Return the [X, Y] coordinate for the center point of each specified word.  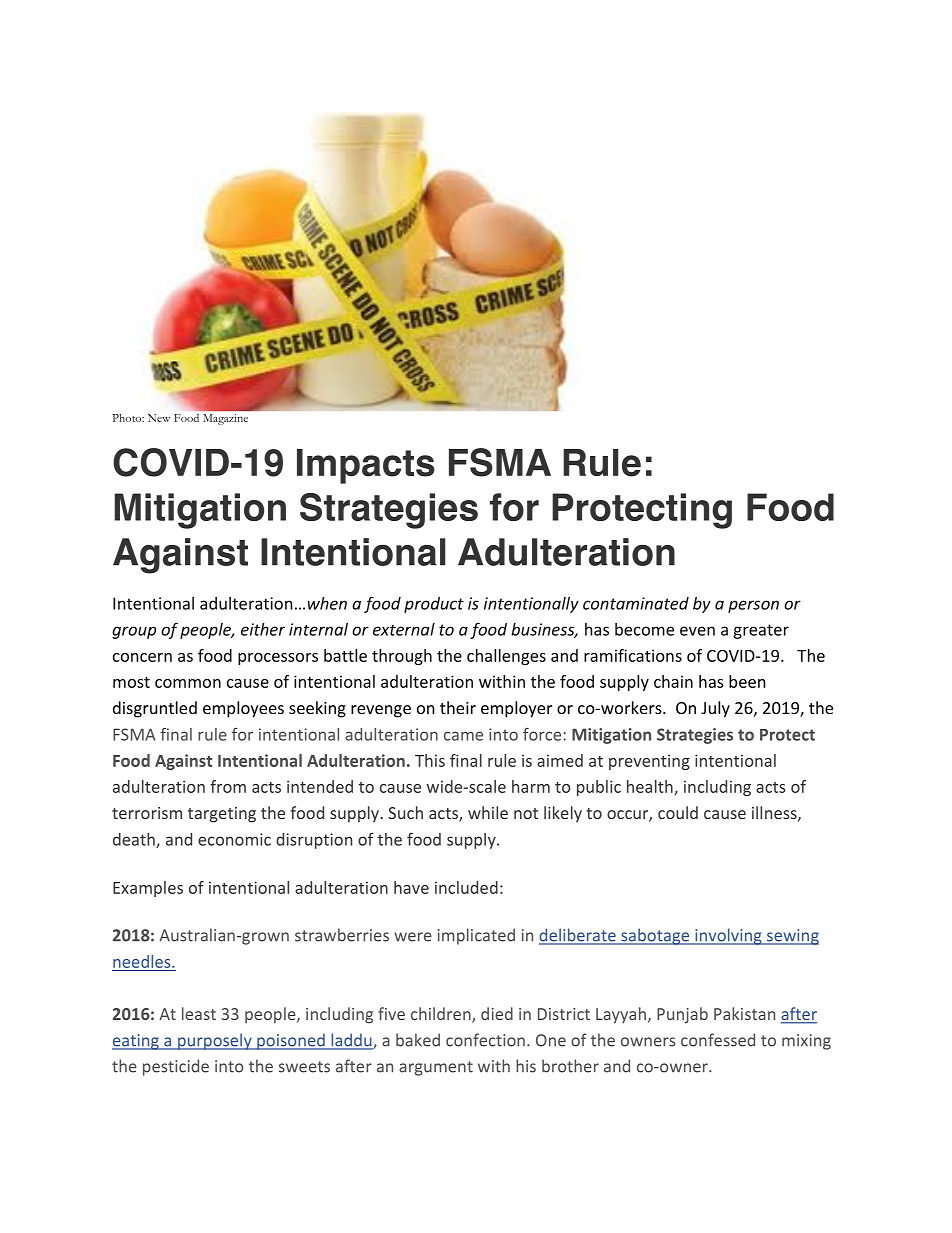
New [159, 418]
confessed [718, 1040]
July [715, 709]
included [466, 887]
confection [485, 1040]
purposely [215, 1041]
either [263, 629]
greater [761, 631]
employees [243, 709]
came [463, 736]
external [404, 629]
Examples [148, 889]
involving [728, 936]
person [753, 606]
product [434, 605]
